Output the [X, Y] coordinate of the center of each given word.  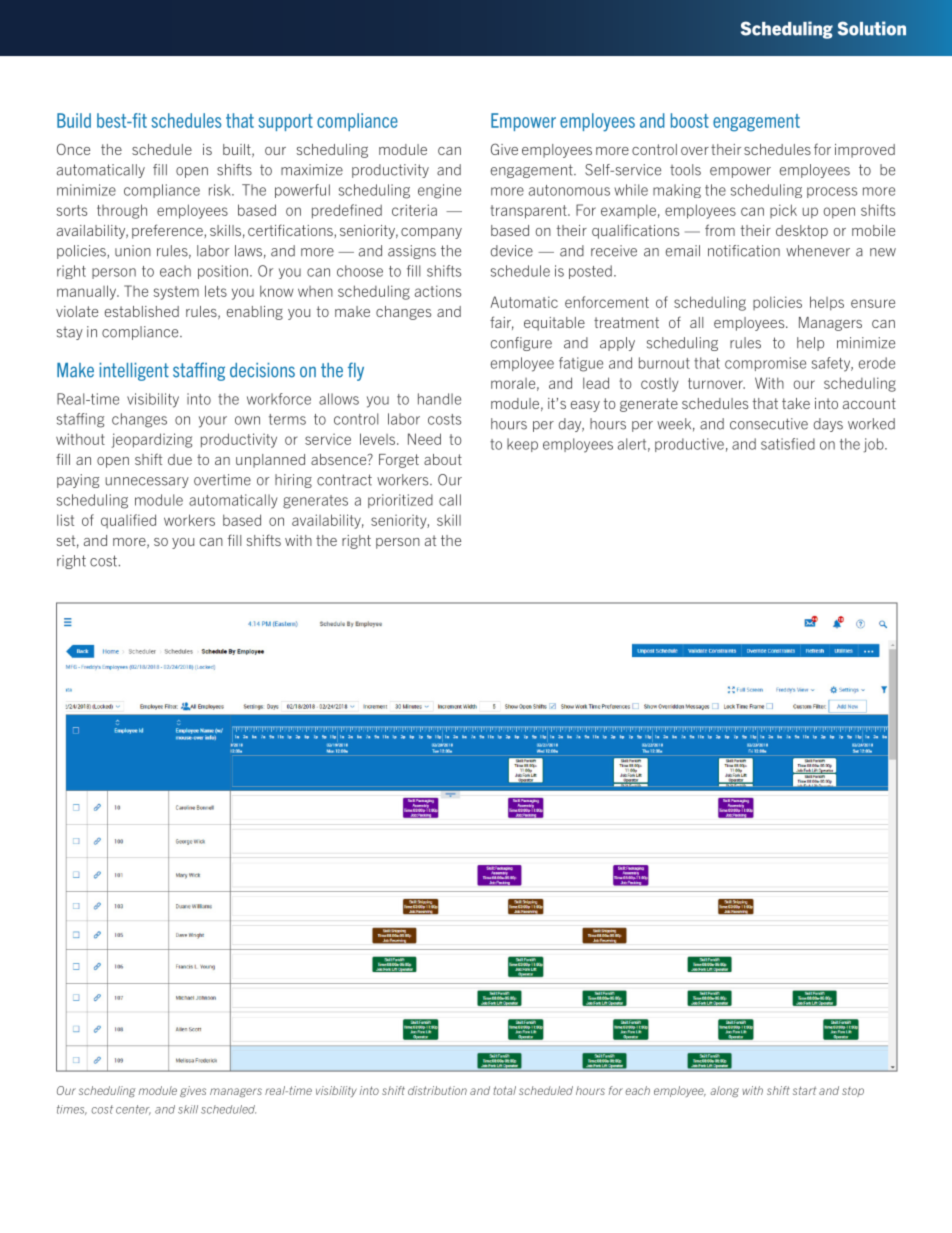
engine [439, 191]
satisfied [788, 444]
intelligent [134, 372]
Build [74, 120]
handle [439, 399]
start [804, 1090]
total [504, 1090]
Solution [872, 28]
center [133, 1110]
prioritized [400, 501]
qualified [128, 521]
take [796, 403]
